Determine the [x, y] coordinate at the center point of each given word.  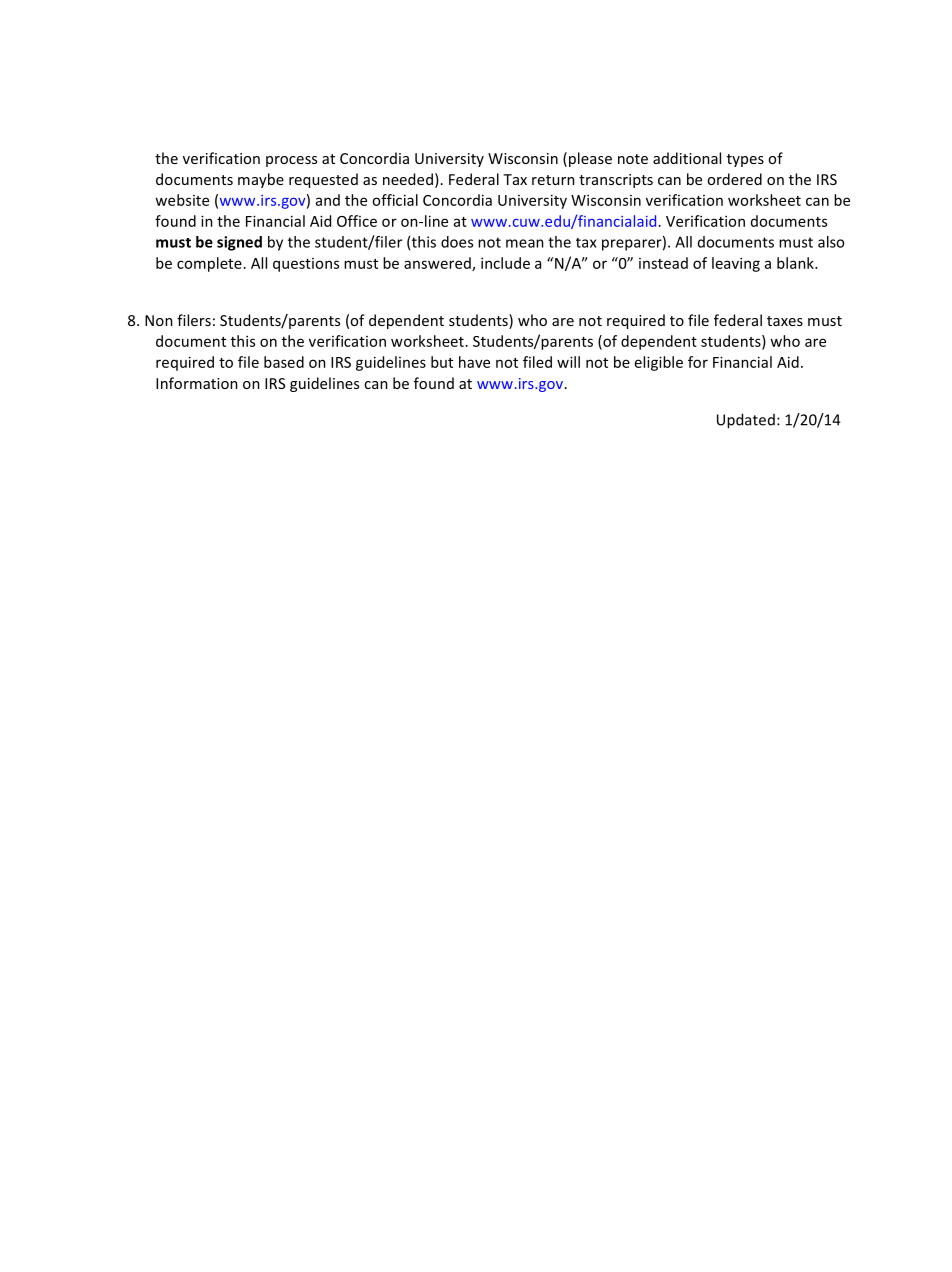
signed [239, 243]
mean [525, 243]
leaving [736, 264]
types [745, 160]
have [474, 362]
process [291, 161]
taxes [785, 321]
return [553, 180]
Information [197, 383]
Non [159, 320]
